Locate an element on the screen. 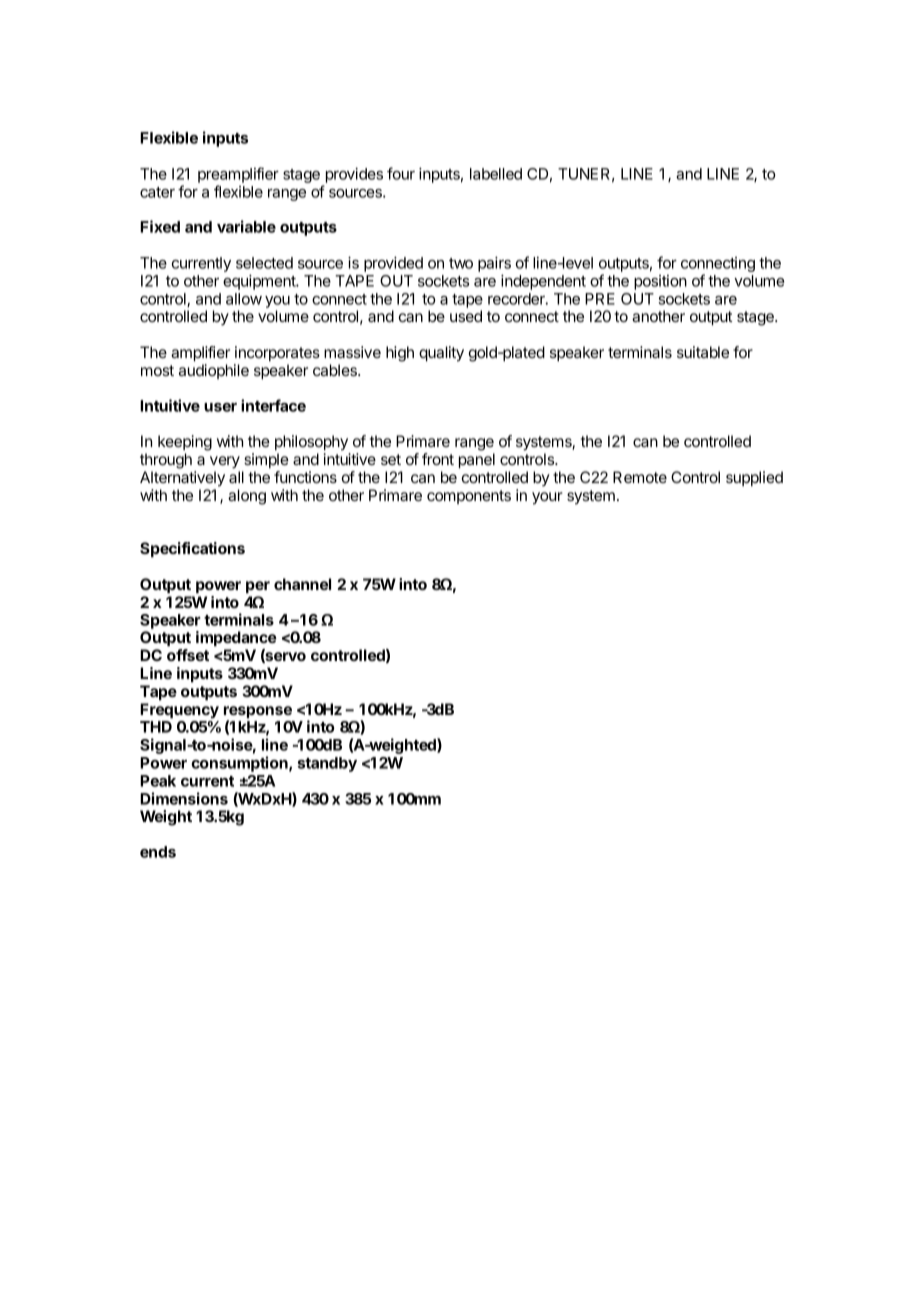 The width and height of the screenshot is (924, 1308). user is located at coordinates (220, 407).
